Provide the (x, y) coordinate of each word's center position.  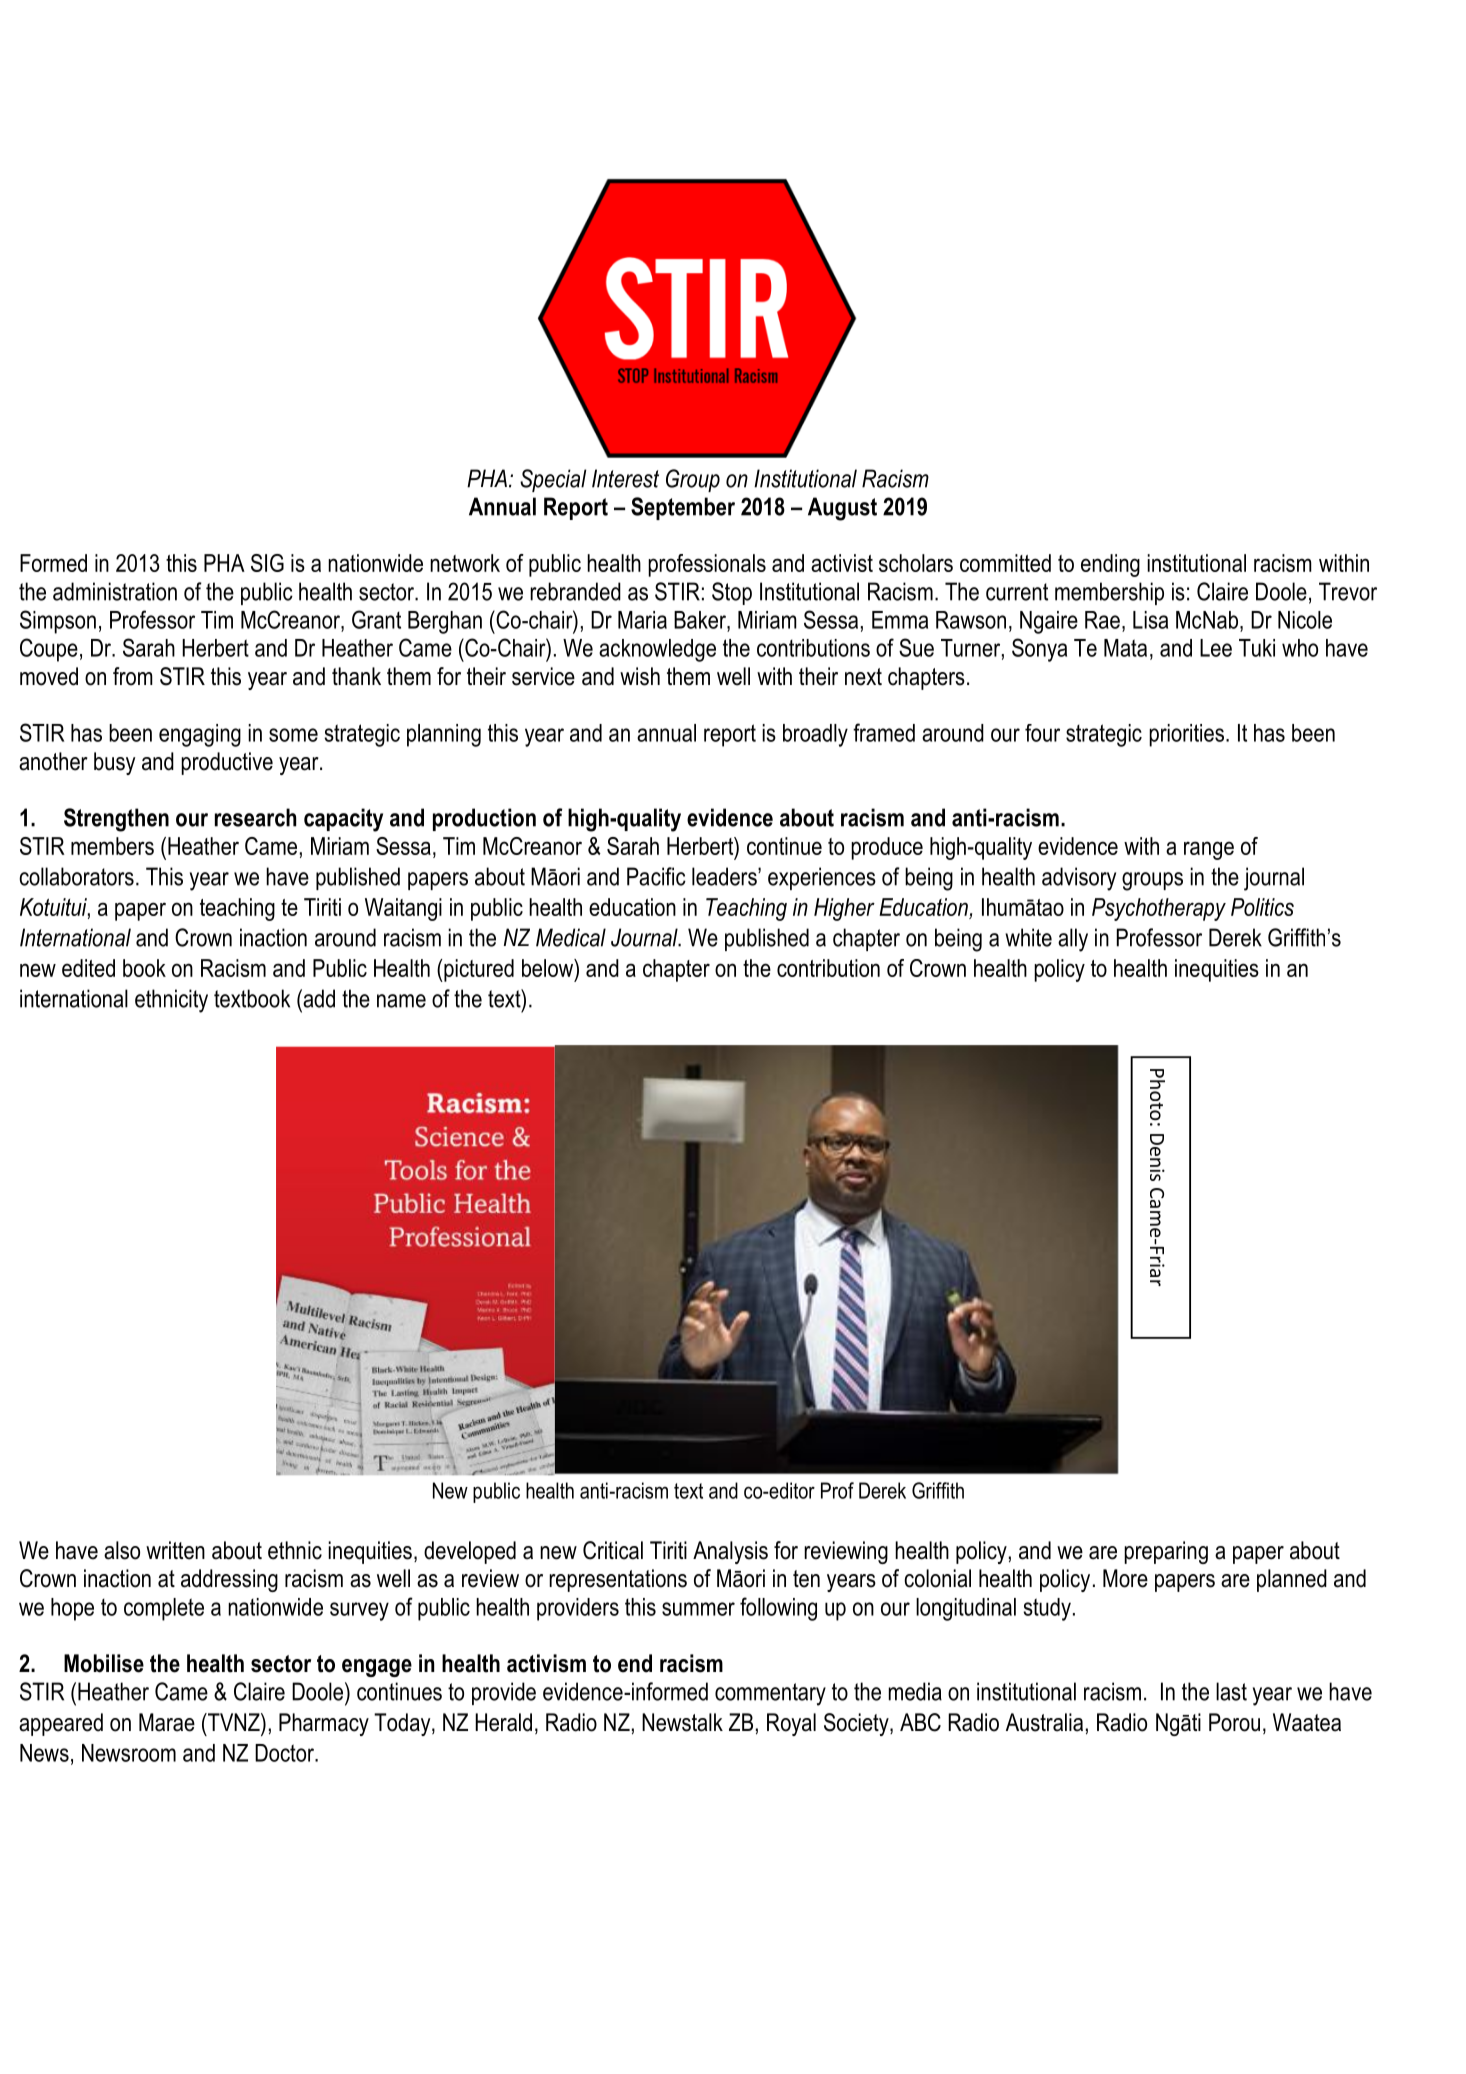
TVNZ (234, 1722)
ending (1110, 565)
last (1231, 1691)
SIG (267, 563)
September (683, 508)
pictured (478, 970)
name (401, 1001)
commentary (770, 1694)
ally (1073, 940)
